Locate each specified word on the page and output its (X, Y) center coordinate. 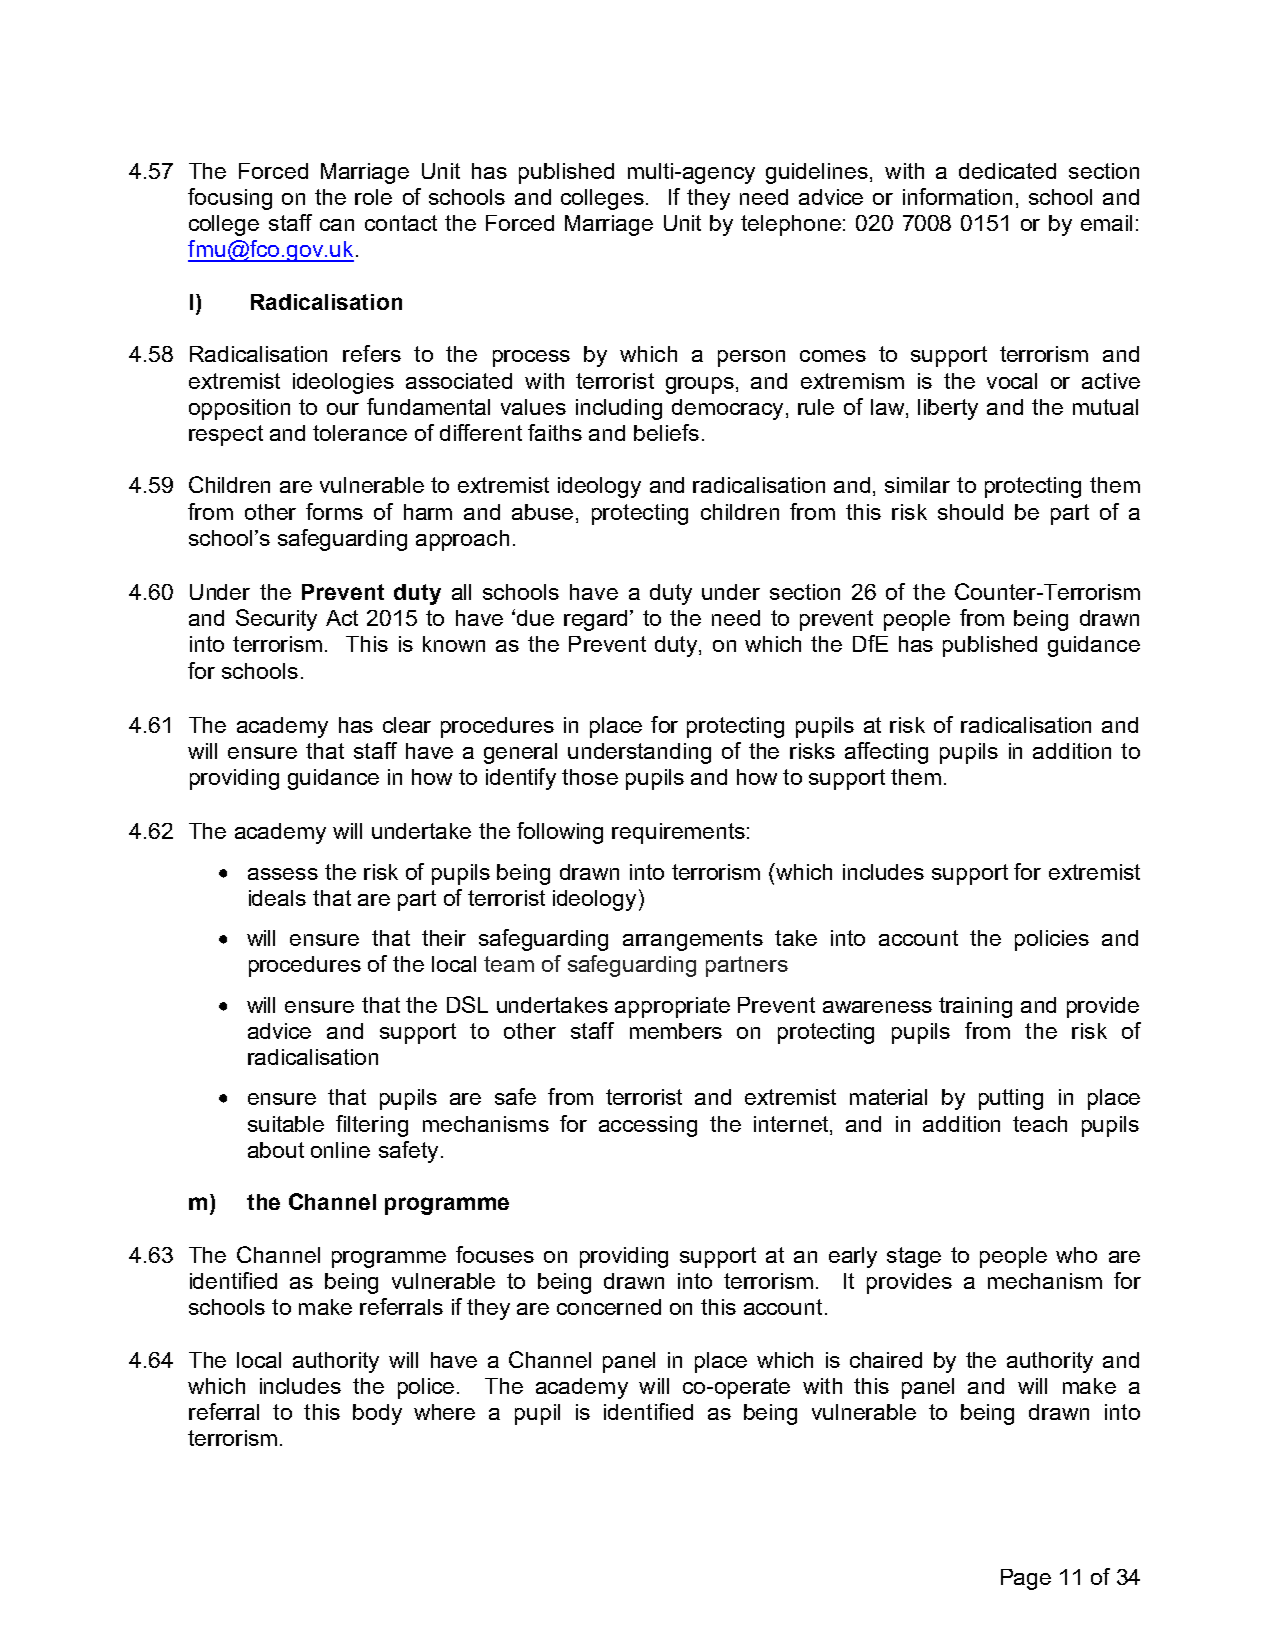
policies (1052, 940)
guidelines (817, 173)
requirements (678, 833)
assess (283, 874)
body (377, 1414)
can (337, 225)
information (957, 196)
